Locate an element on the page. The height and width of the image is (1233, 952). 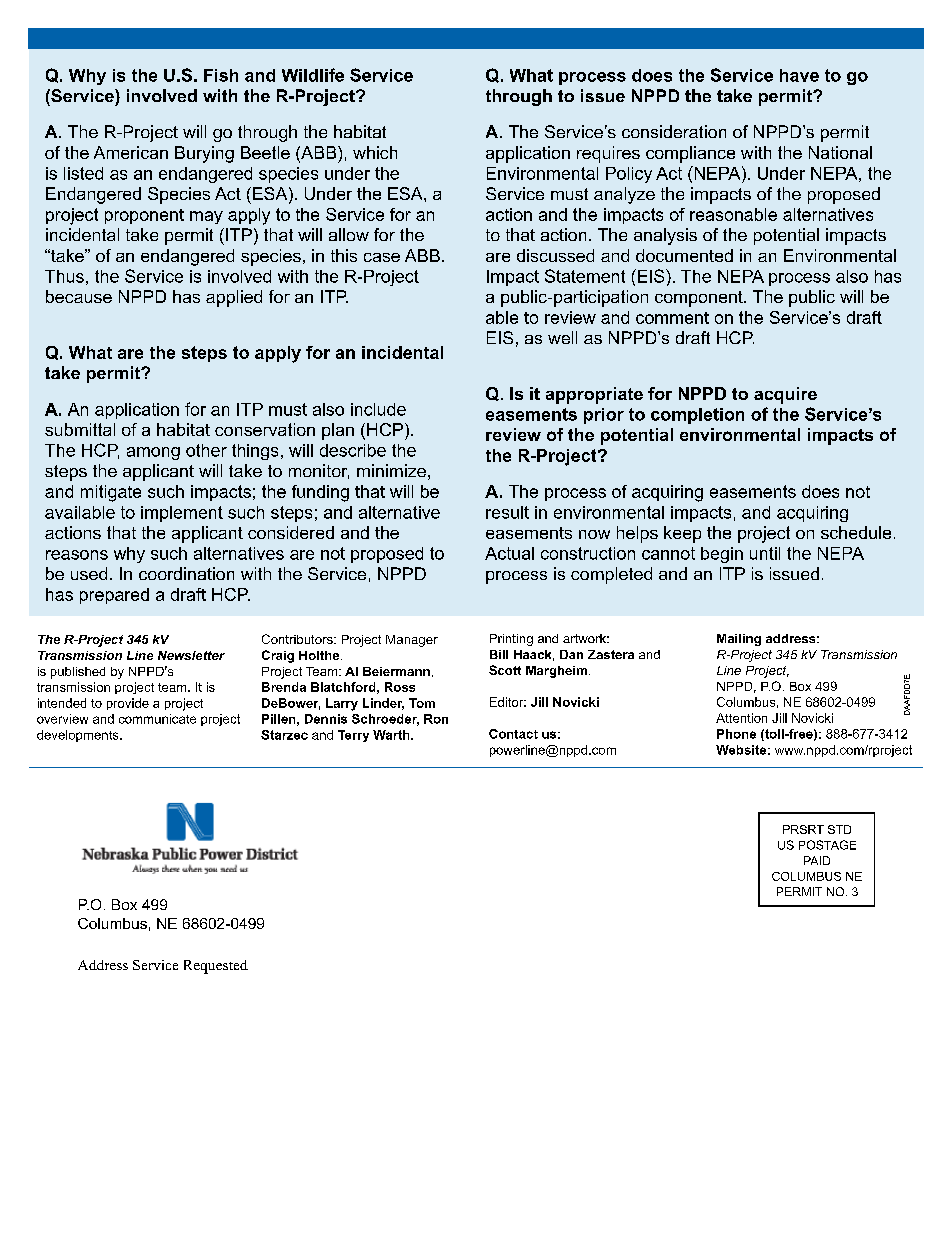
Mailing is located at coordinates (739, 640).
